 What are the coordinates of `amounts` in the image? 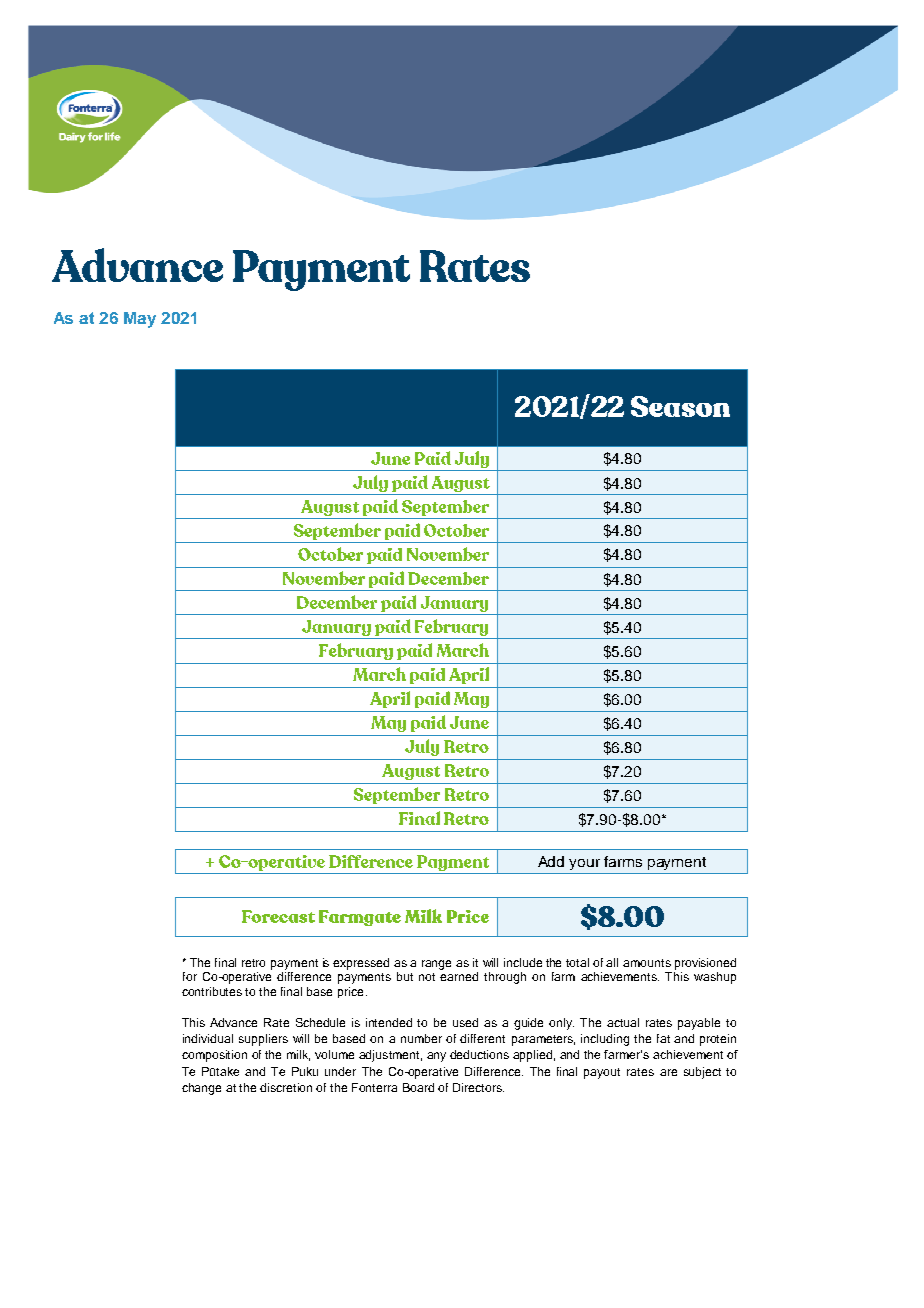 It's located at (647, 963).
